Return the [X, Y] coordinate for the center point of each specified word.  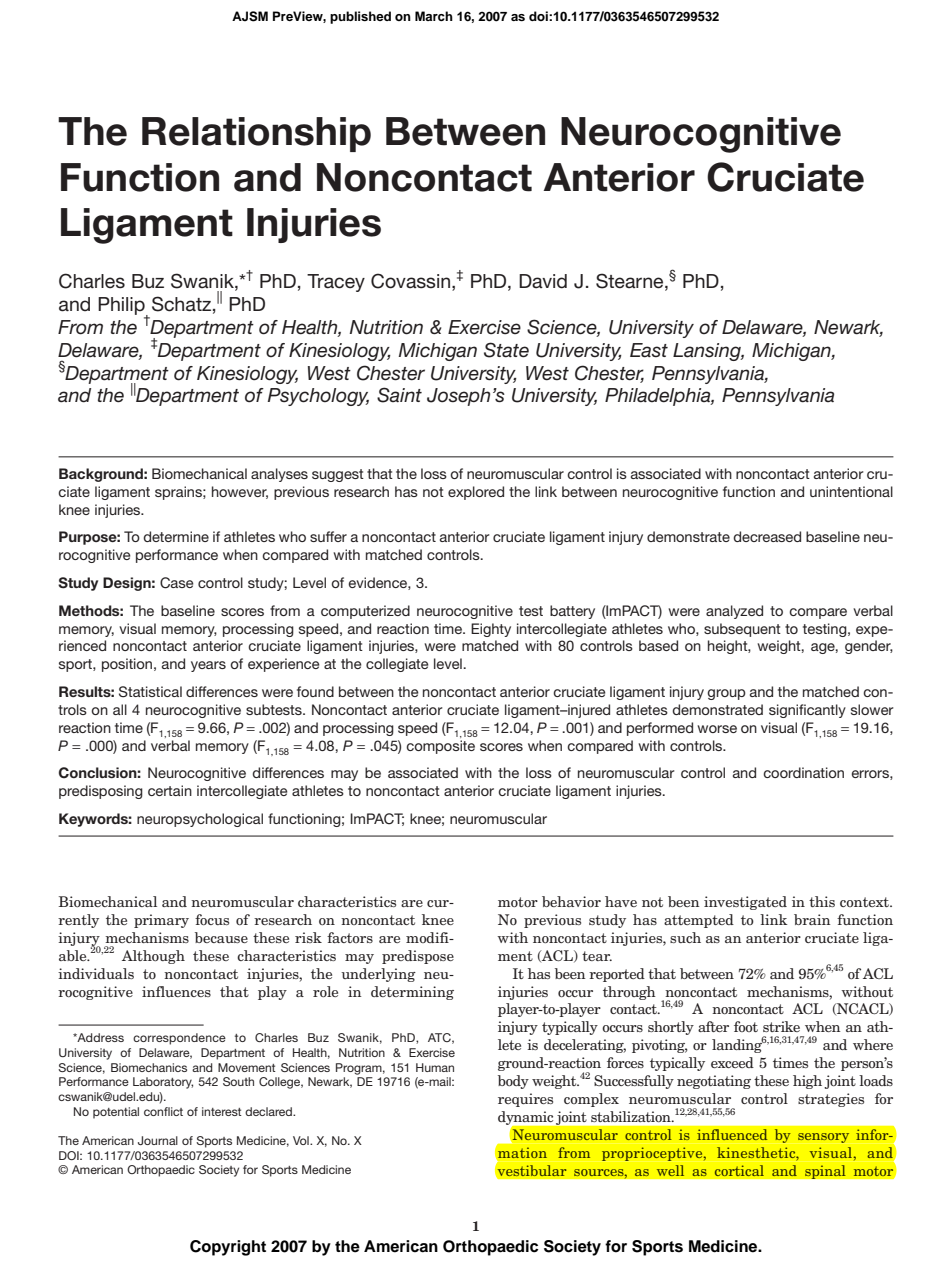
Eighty [491, 630]
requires [525, 1100]
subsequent [742, 630]
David [543, 281]
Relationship [256, 134]
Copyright [228, 1248]
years [208, 666]
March [434, 16]
